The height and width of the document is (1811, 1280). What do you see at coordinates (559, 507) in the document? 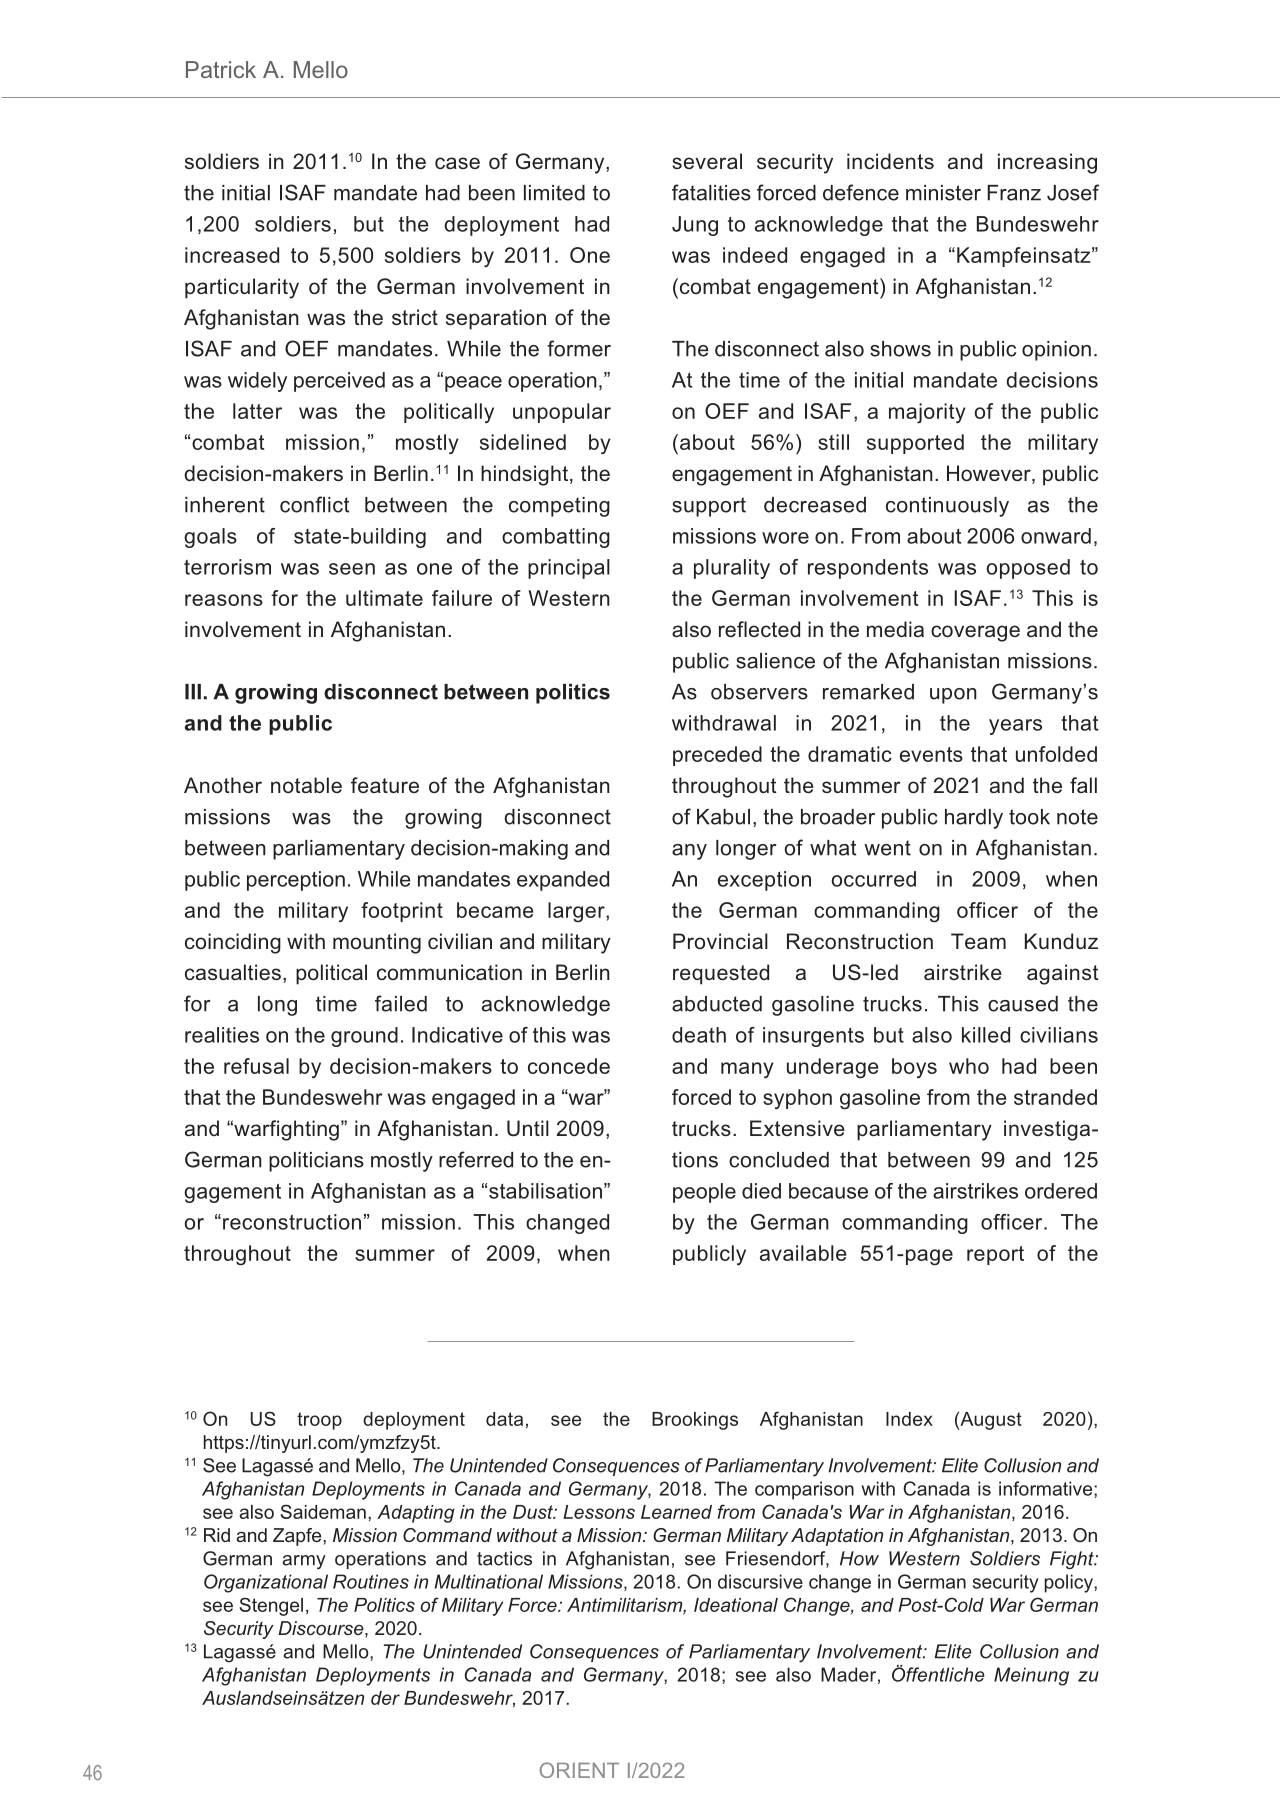
I see `competing` at bounding box center [559, 507].
